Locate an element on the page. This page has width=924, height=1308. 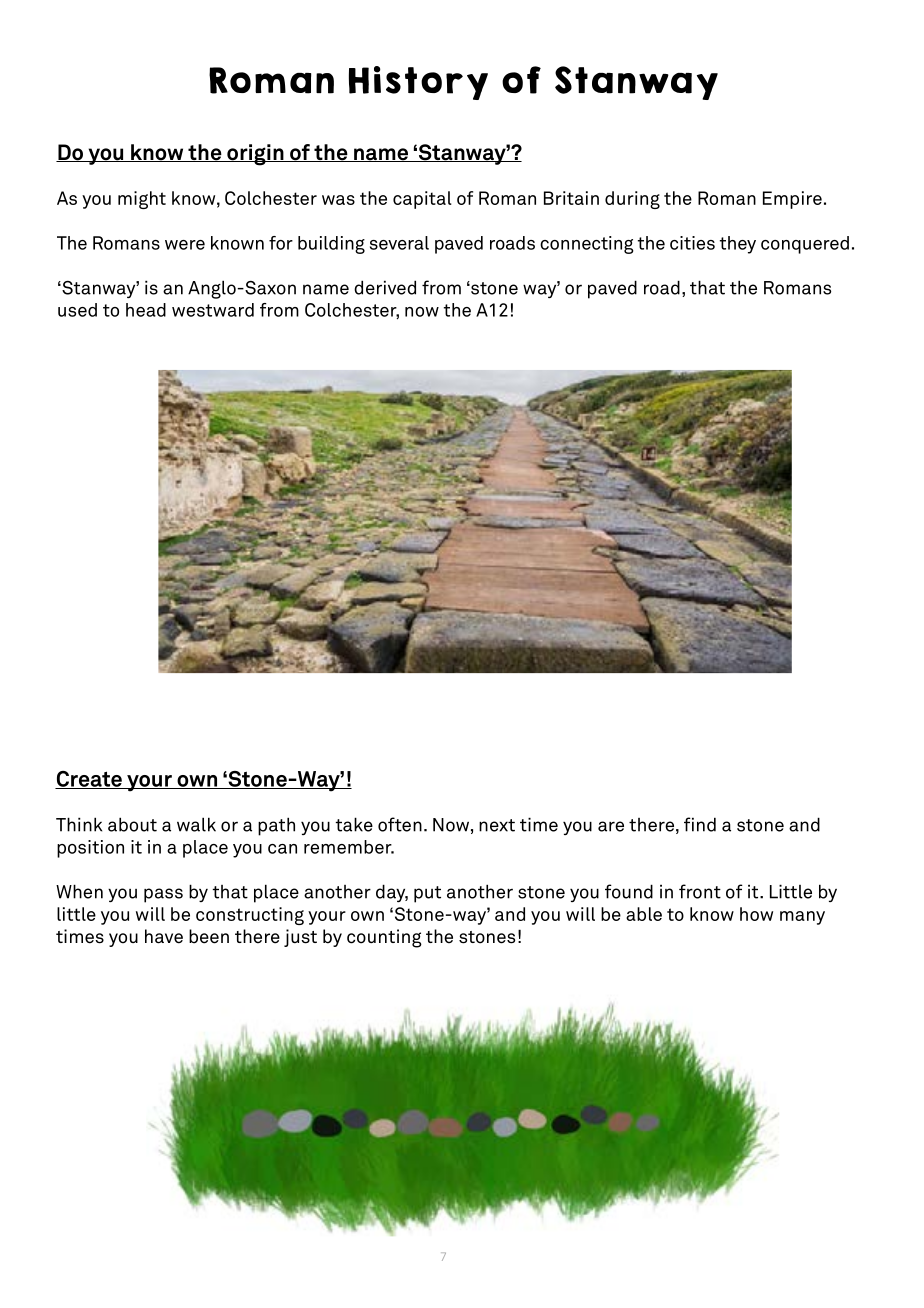
derived is located at coordinates (385, 287).
